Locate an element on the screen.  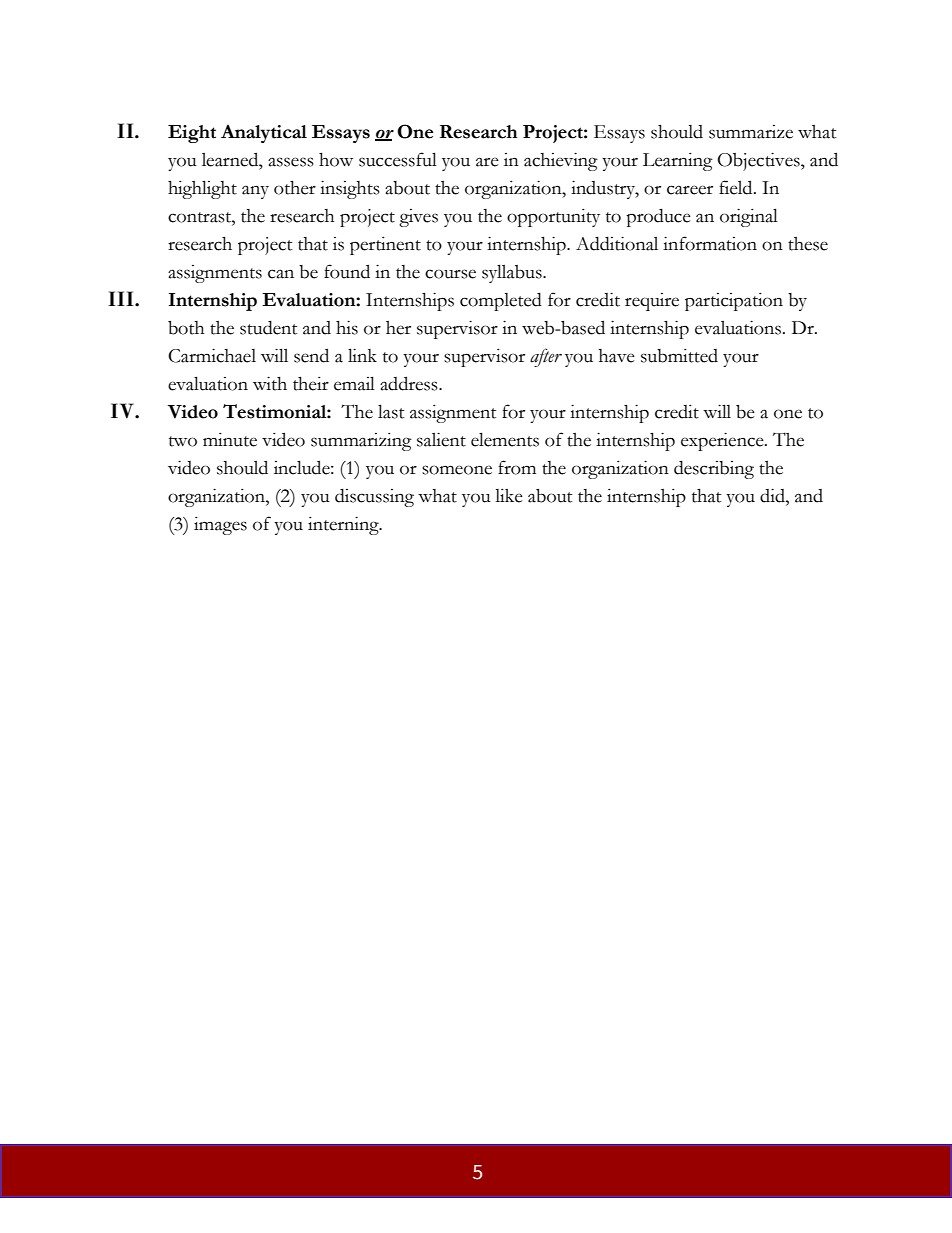
experience is located at coordinates (723, 441).
